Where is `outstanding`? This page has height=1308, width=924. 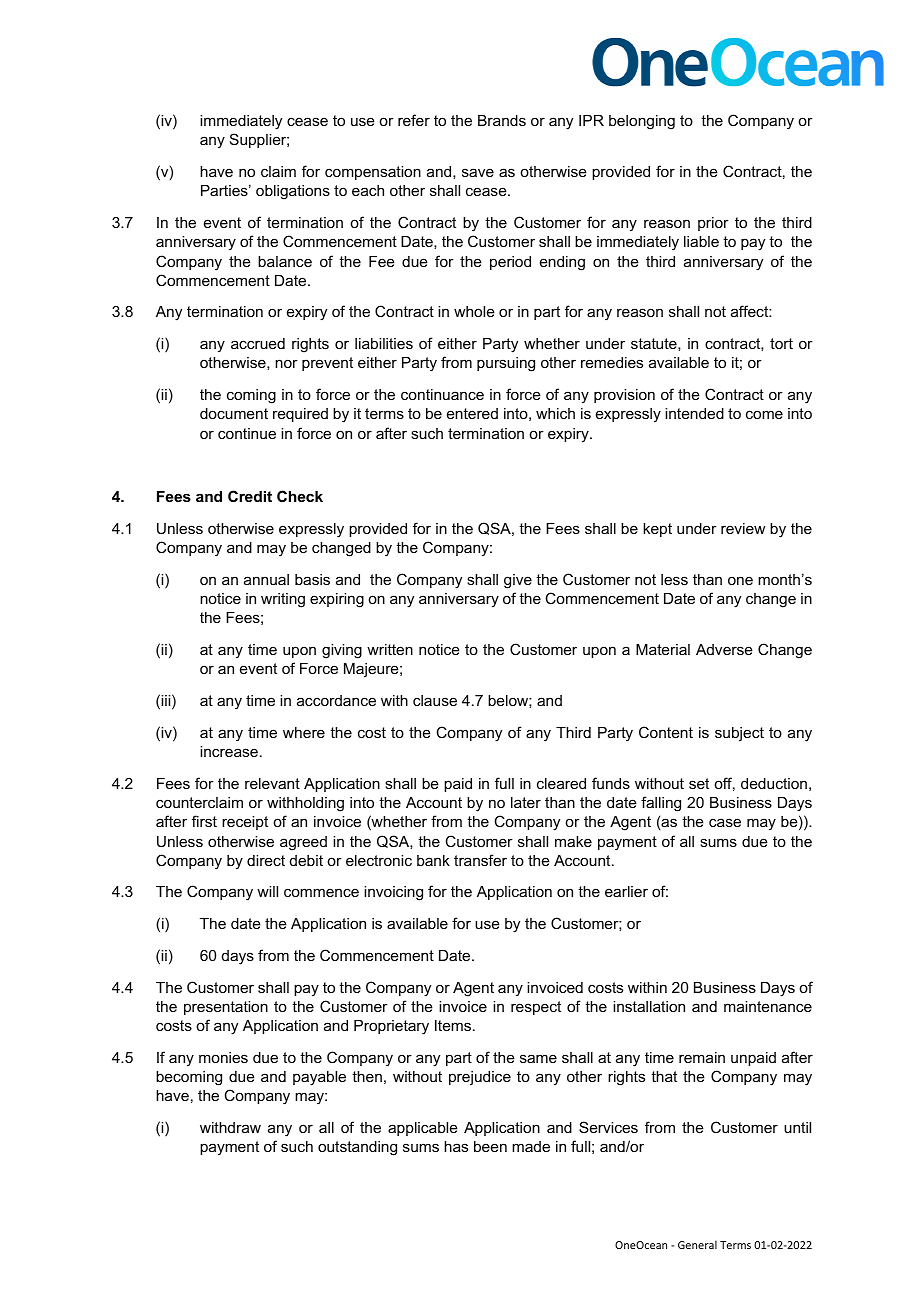 outstanding is located at coordinates (357, 1148).
